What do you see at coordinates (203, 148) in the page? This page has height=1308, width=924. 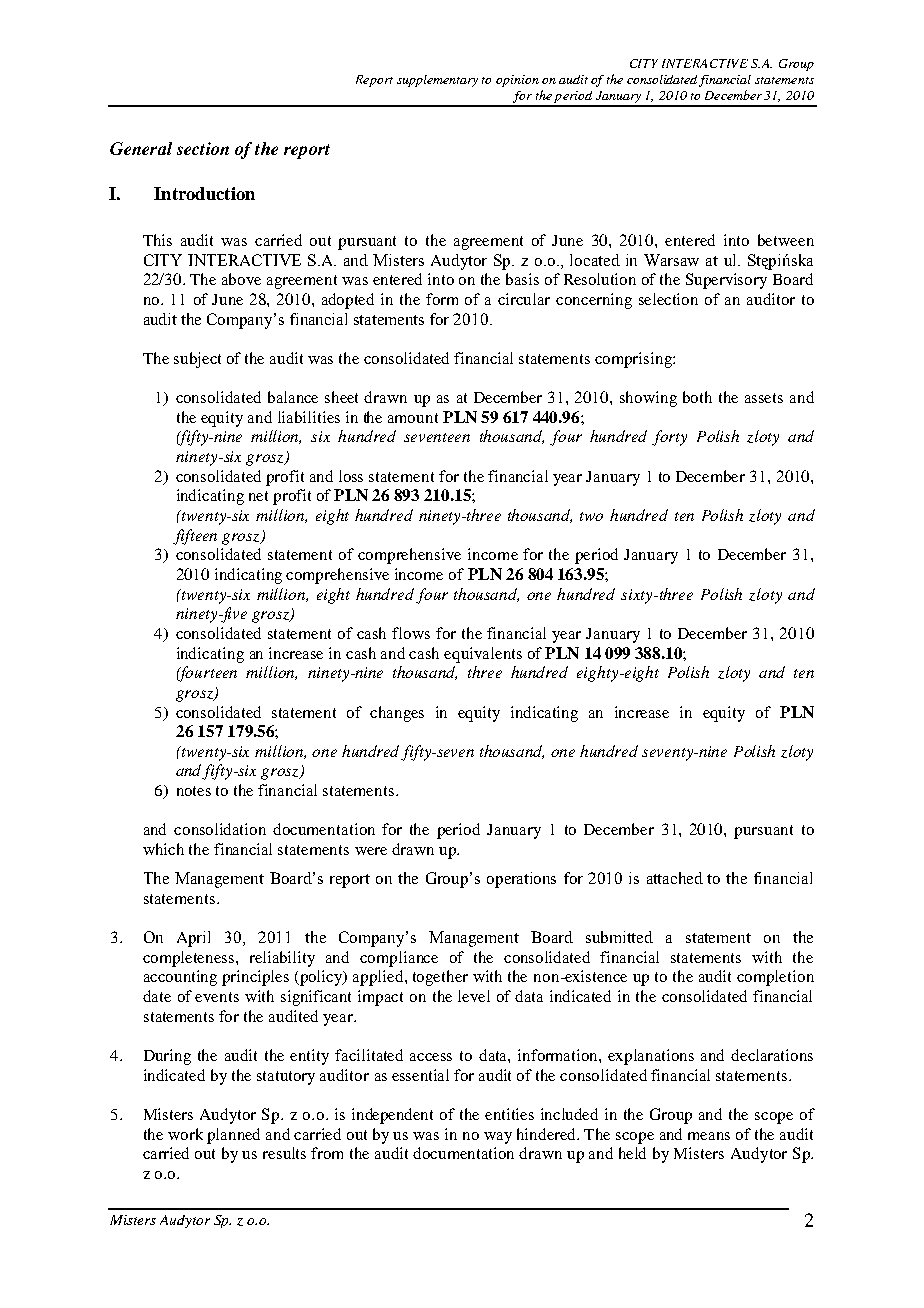 I see `section` at bounding box center [203, 148].
